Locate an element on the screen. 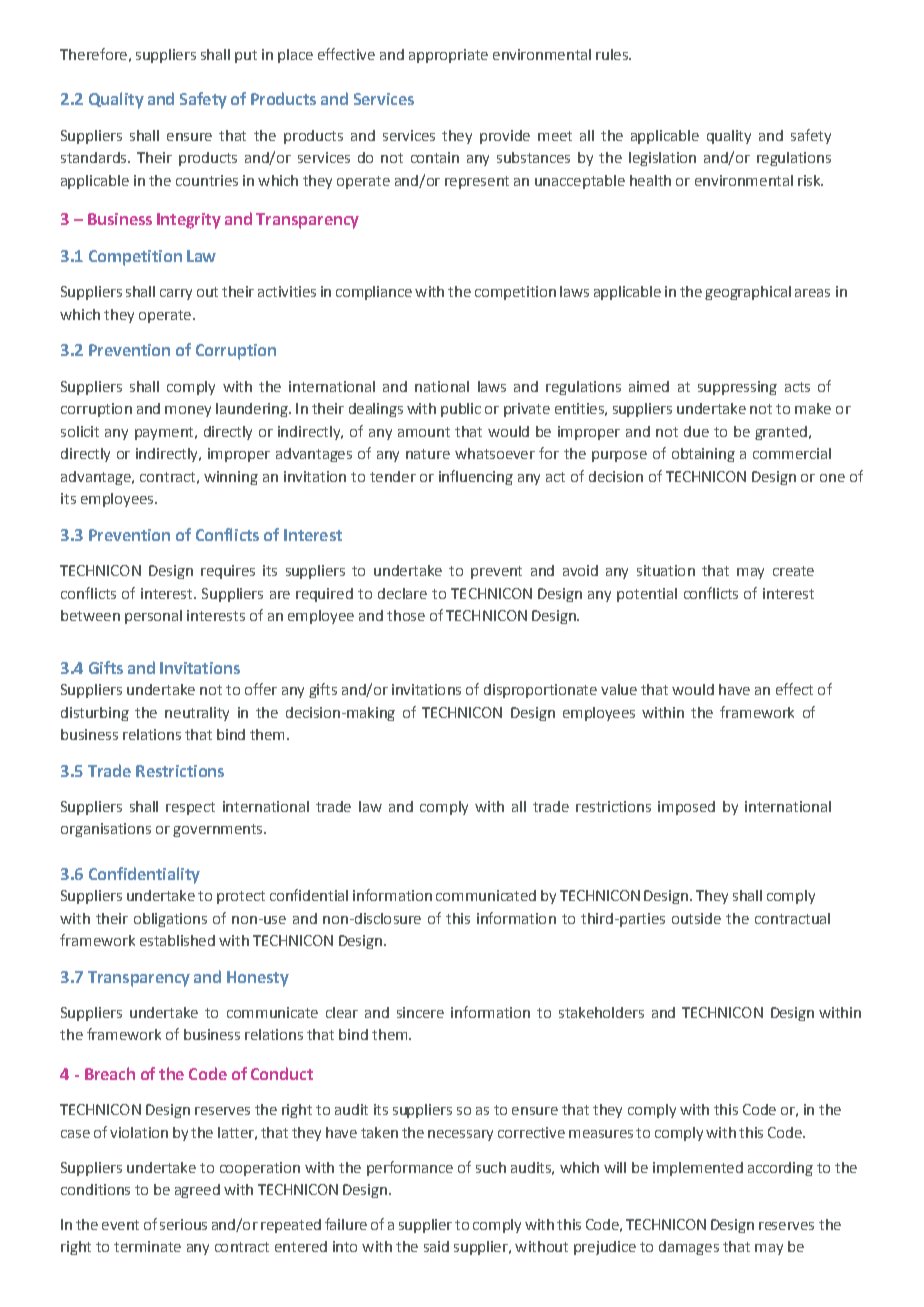  those is located at coordinates (406, 615).
